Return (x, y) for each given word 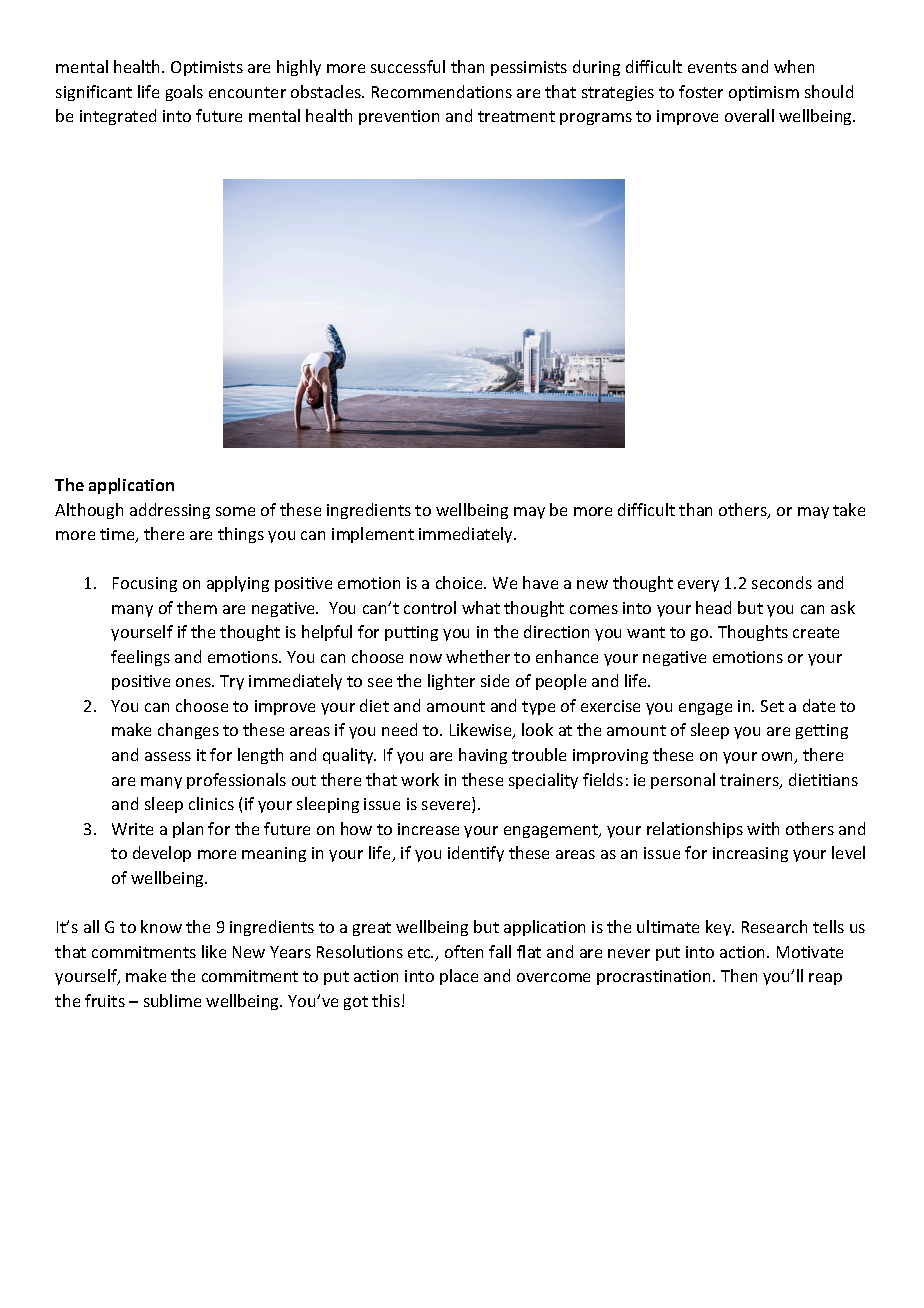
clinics (211, 803)
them (197, 607)
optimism (764, 93)
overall (749, 115)
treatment (516, 116)
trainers (750, 781)
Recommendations (442, 91)
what (481, 607)
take (849, 509)
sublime (172, 1000)
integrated (118, 117)
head (713, 607)
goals (184, 93)
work (420, 779)
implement (373, 535)
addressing (170, 511)
